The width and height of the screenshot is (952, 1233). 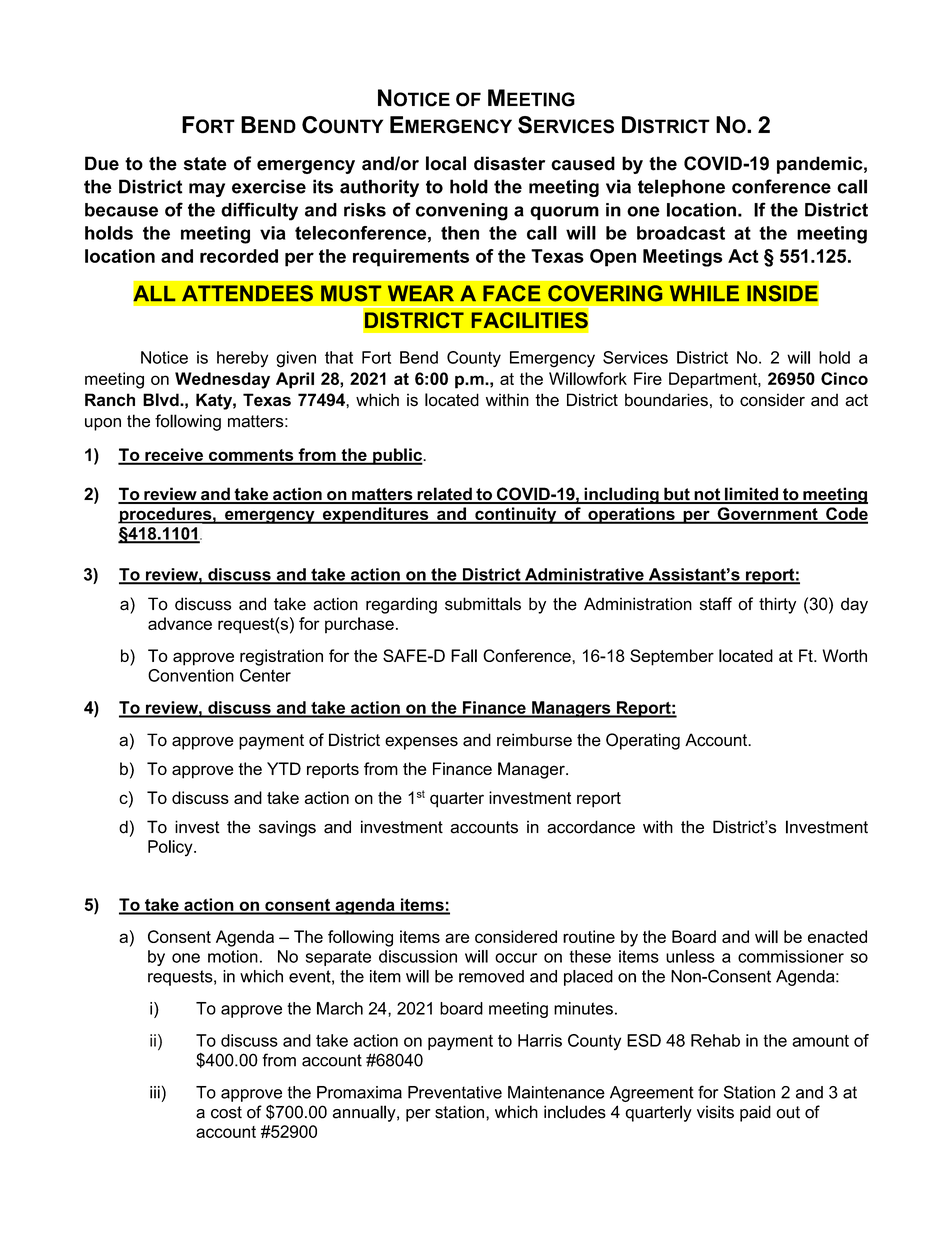 I want to click on paid, so click(x=755, y=1113).
